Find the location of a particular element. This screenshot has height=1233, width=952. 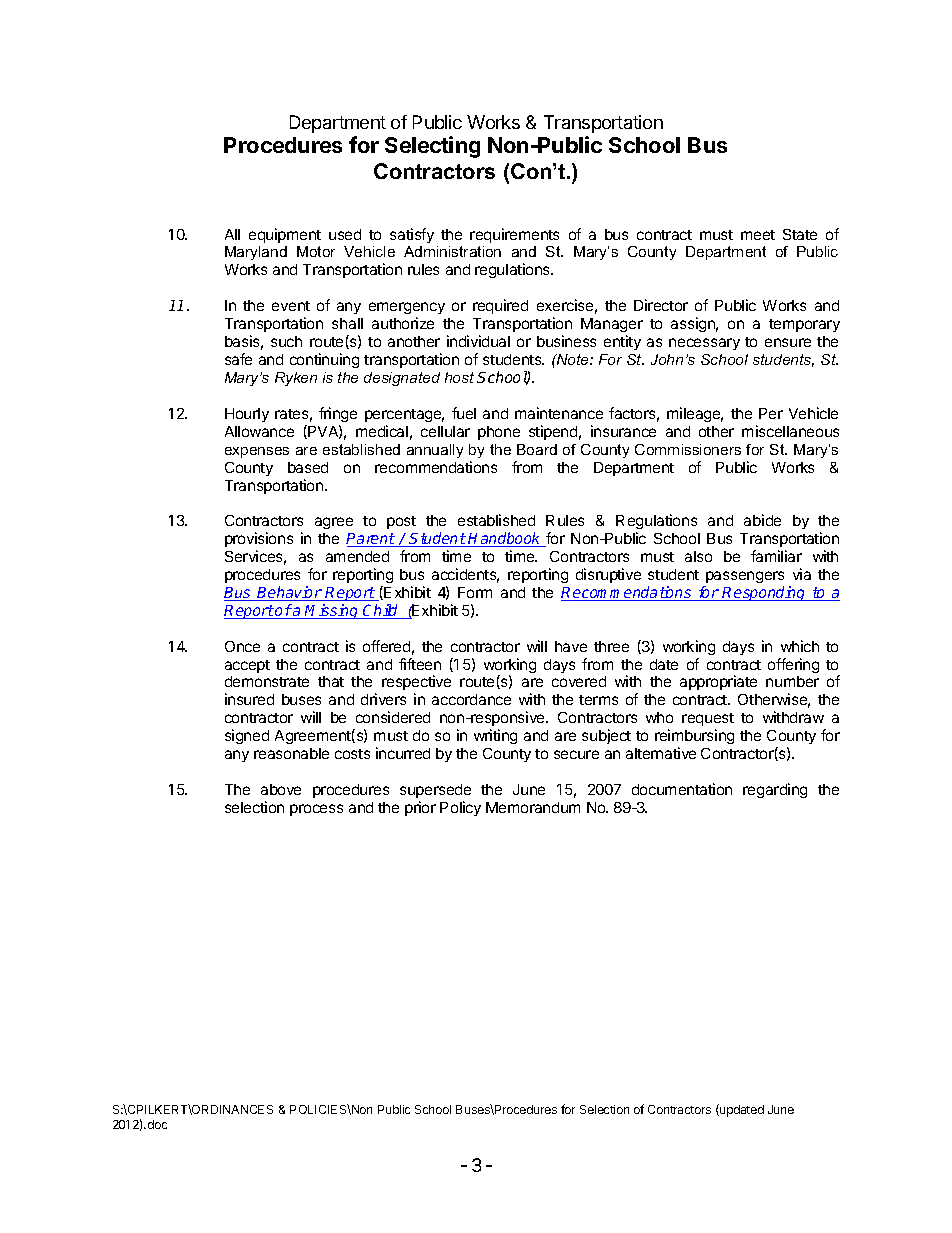

Form is located at coordinates (475, 592).
